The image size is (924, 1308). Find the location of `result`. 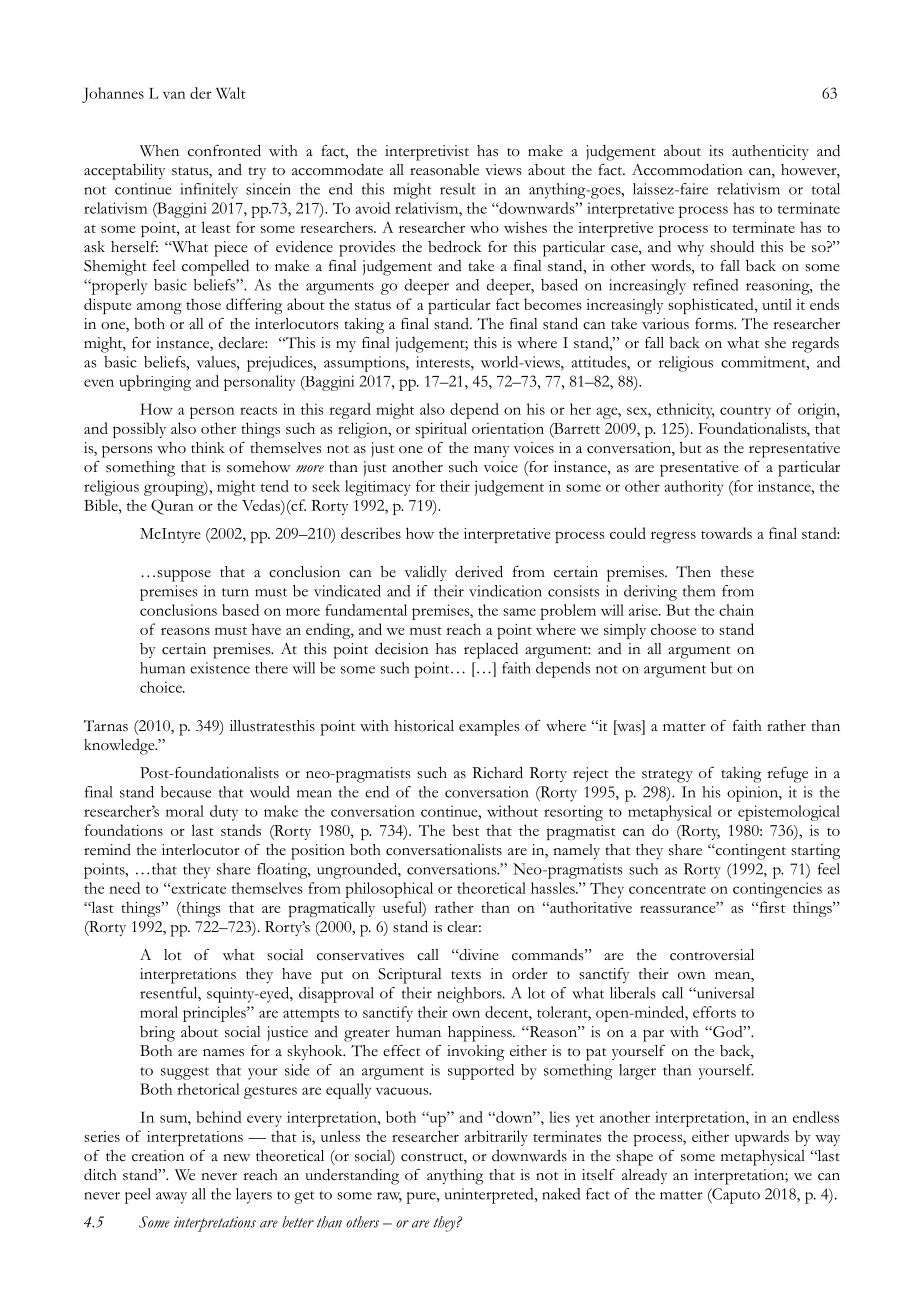

result is located at coordinates (458, 189).
